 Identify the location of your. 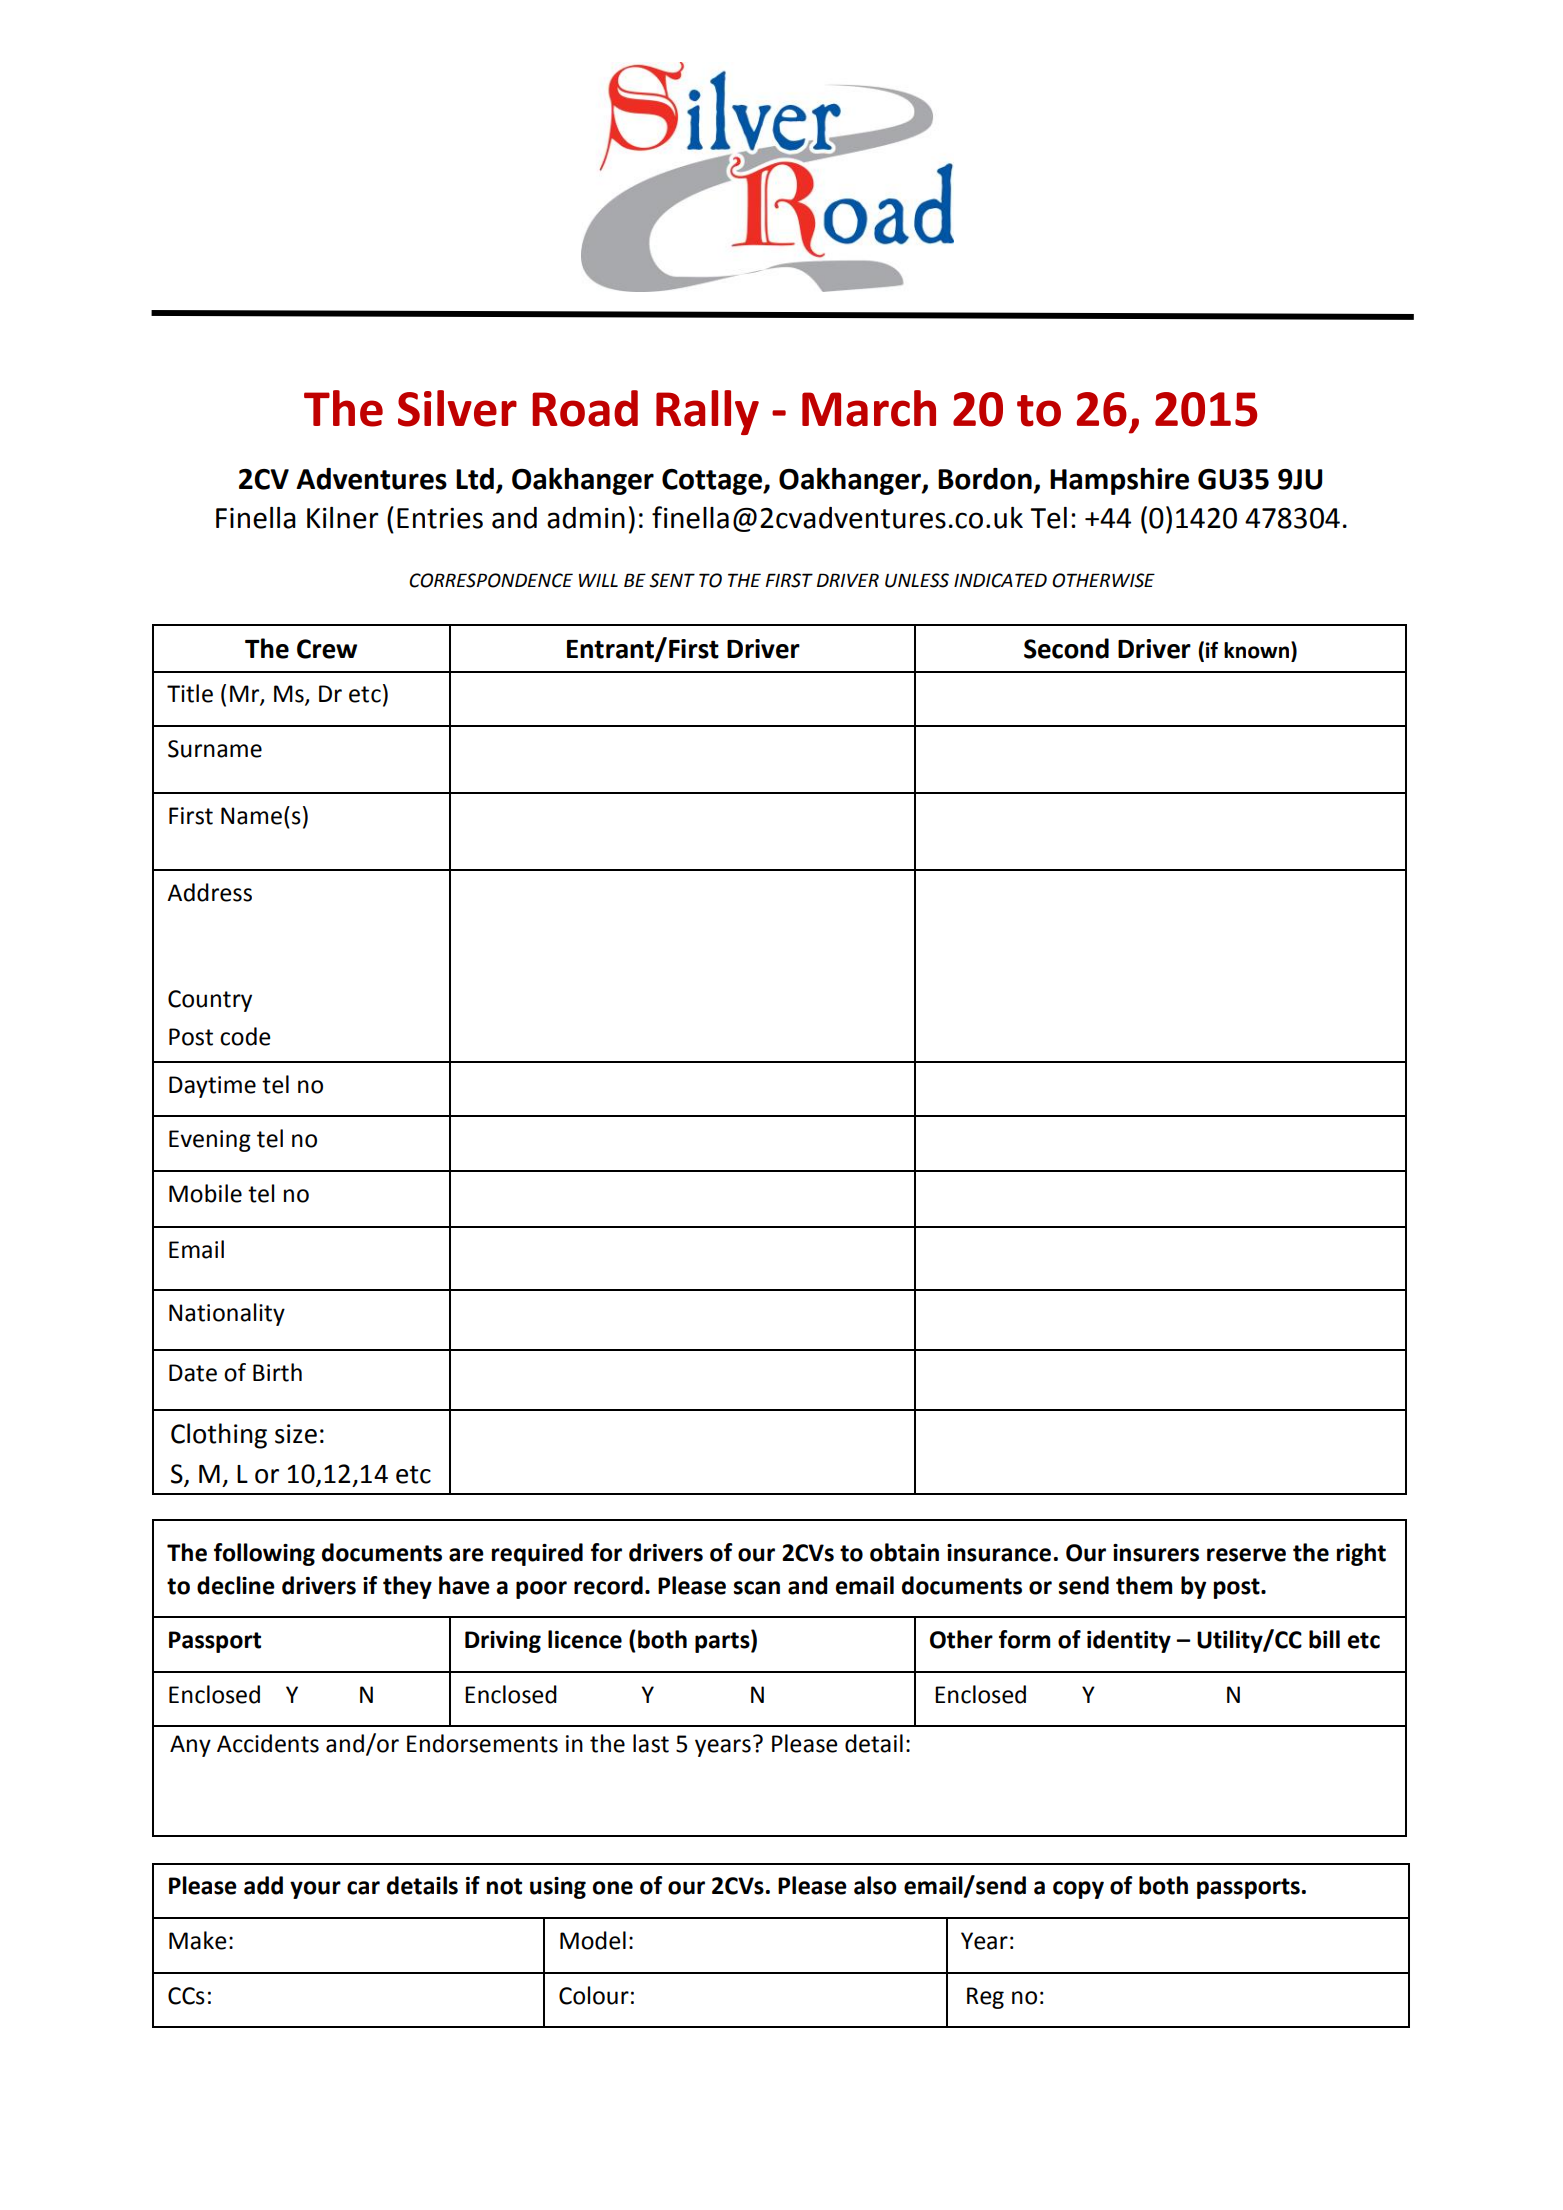
(315, 1890).
